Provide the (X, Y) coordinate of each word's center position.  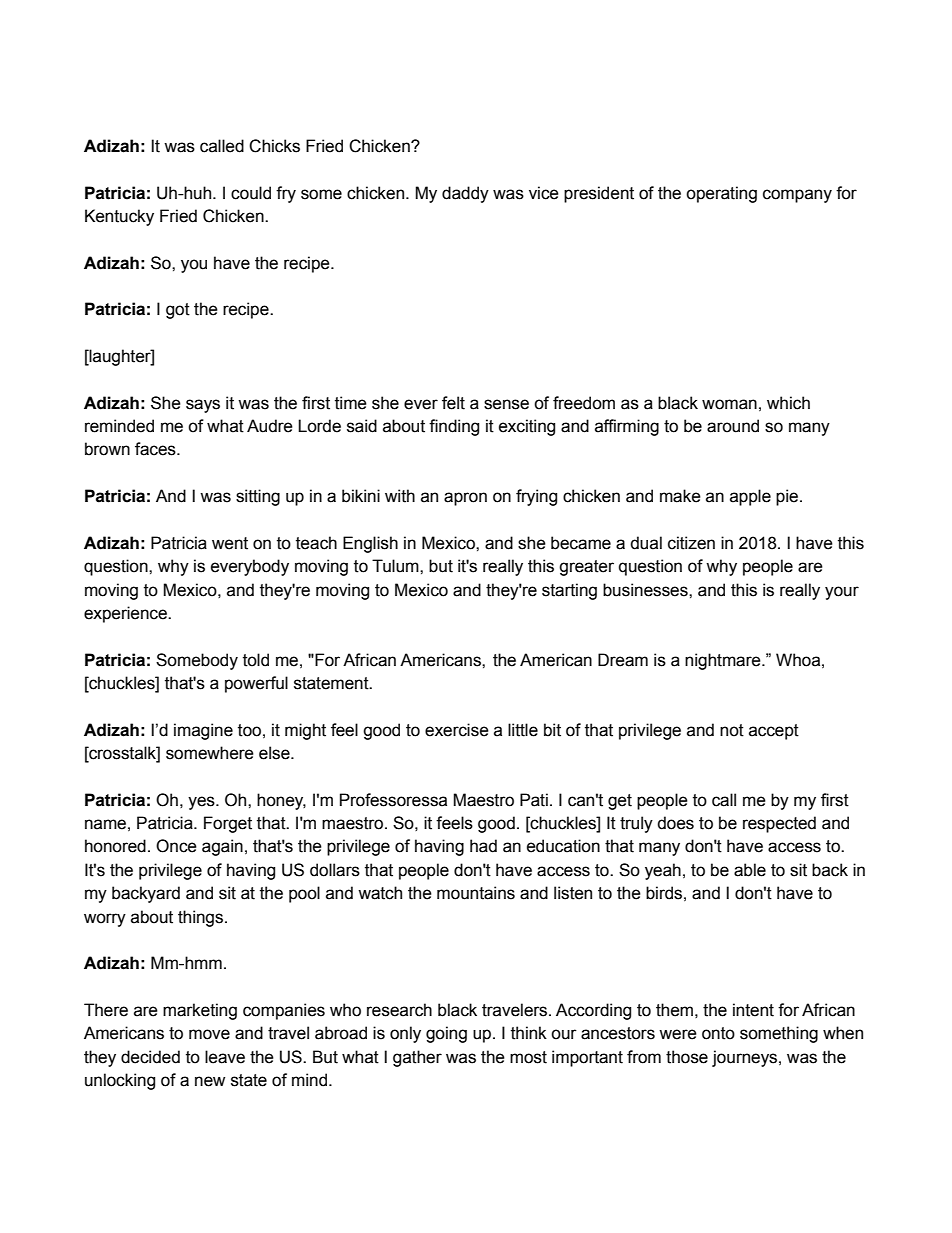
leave (225, 1057)
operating (721, 194)
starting (569, 591)
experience (126, 614)
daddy (465, 194)
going (446, 1034)
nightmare (724, 661)
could (251, 193)
